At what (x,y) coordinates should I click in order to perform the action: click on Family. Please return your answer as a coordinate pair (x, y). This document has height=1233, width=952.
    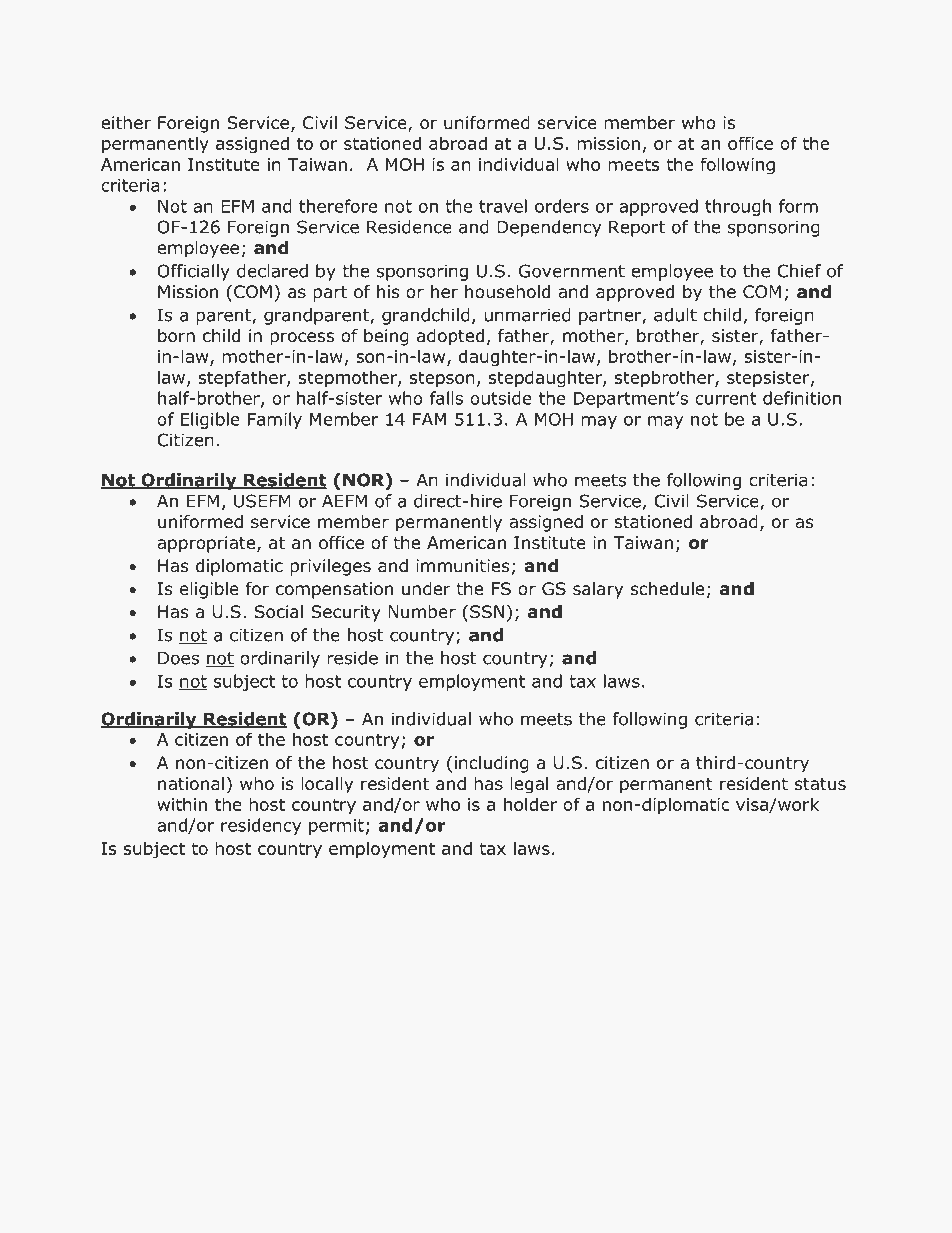
    Looking at the image, I should click on (275, 420).
